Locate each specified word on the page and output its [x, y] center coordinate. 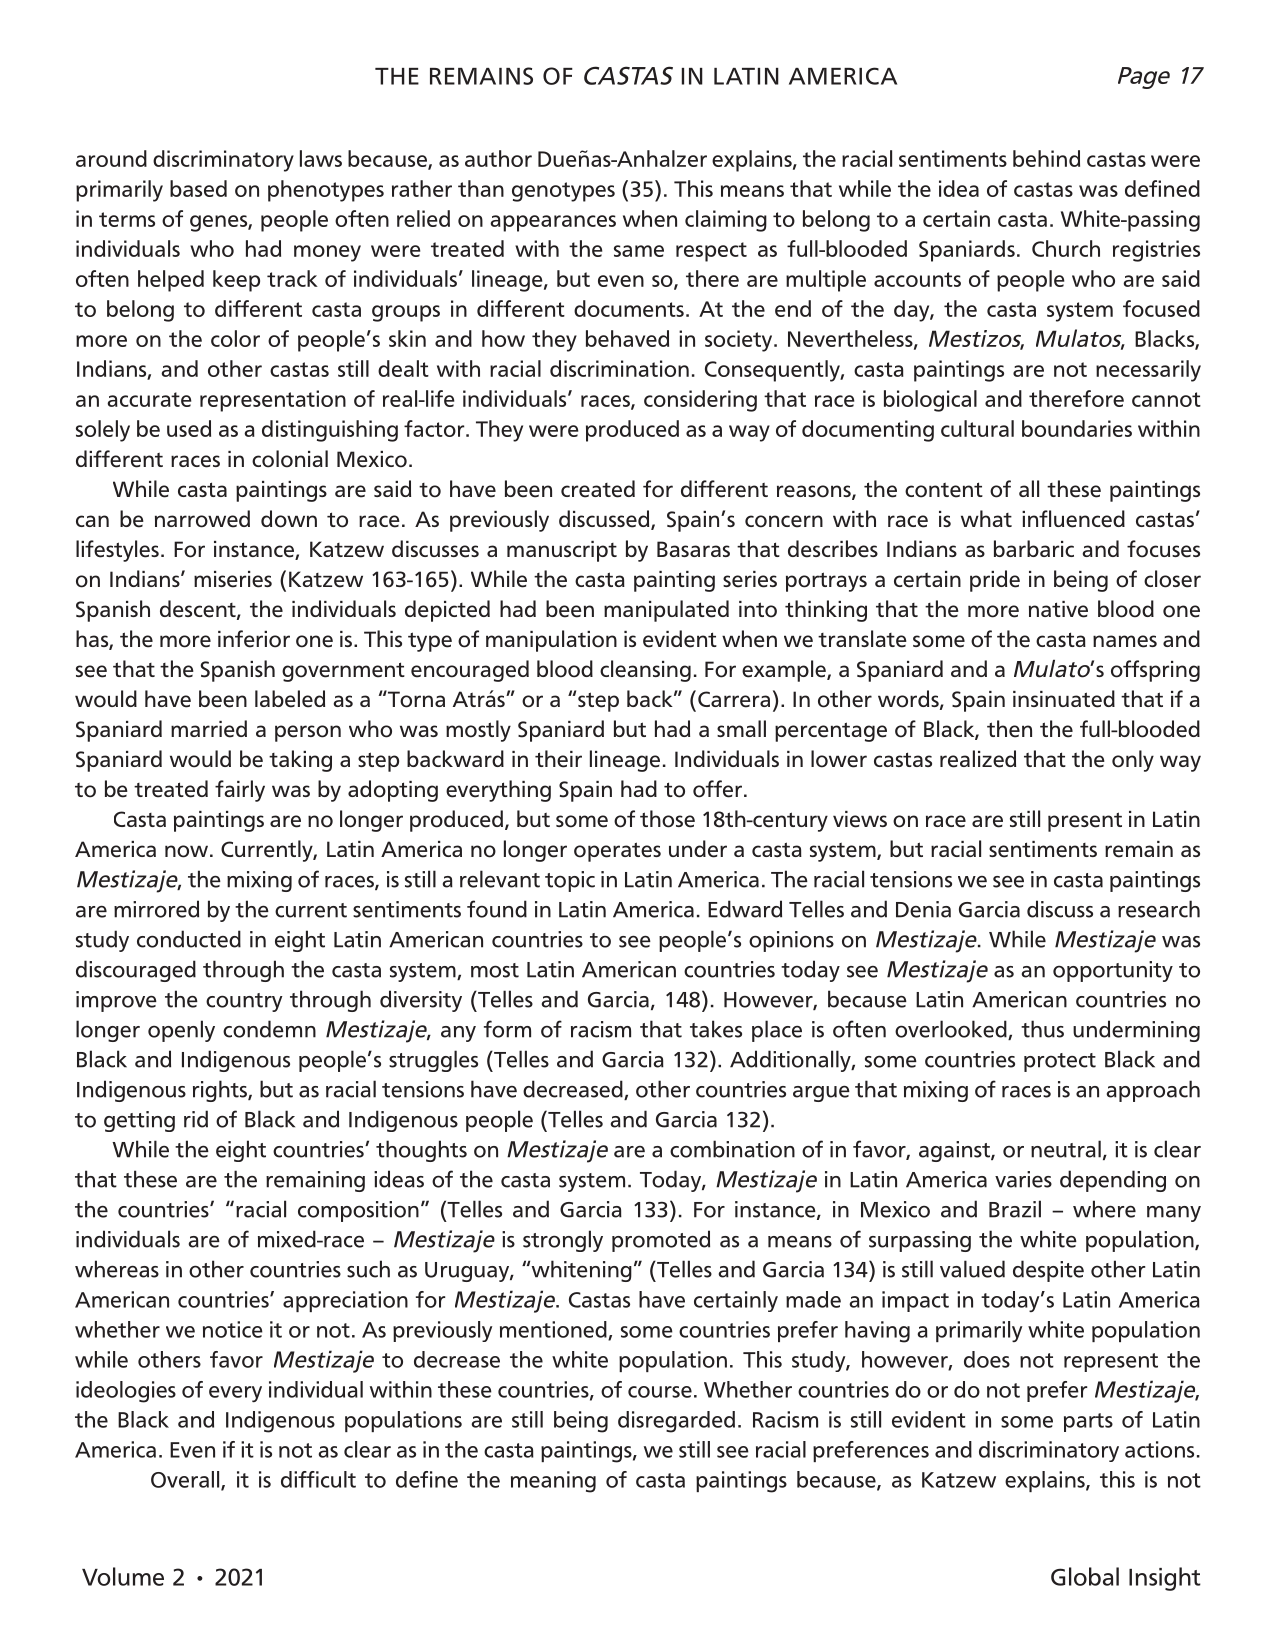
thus [1042, 1029]
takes [716, 1029]
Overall [186, 1480]
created [598, 489]
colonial [290, 459]
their [558, 759]
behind [1046, 158]
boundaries [1077, 428]
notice [233, 1329]
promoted [661, 1241]
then [1009, 729]
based [198, 188]
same [639, 251]
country [244, 1002]
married [209, 729]
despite [1048, 1271]
